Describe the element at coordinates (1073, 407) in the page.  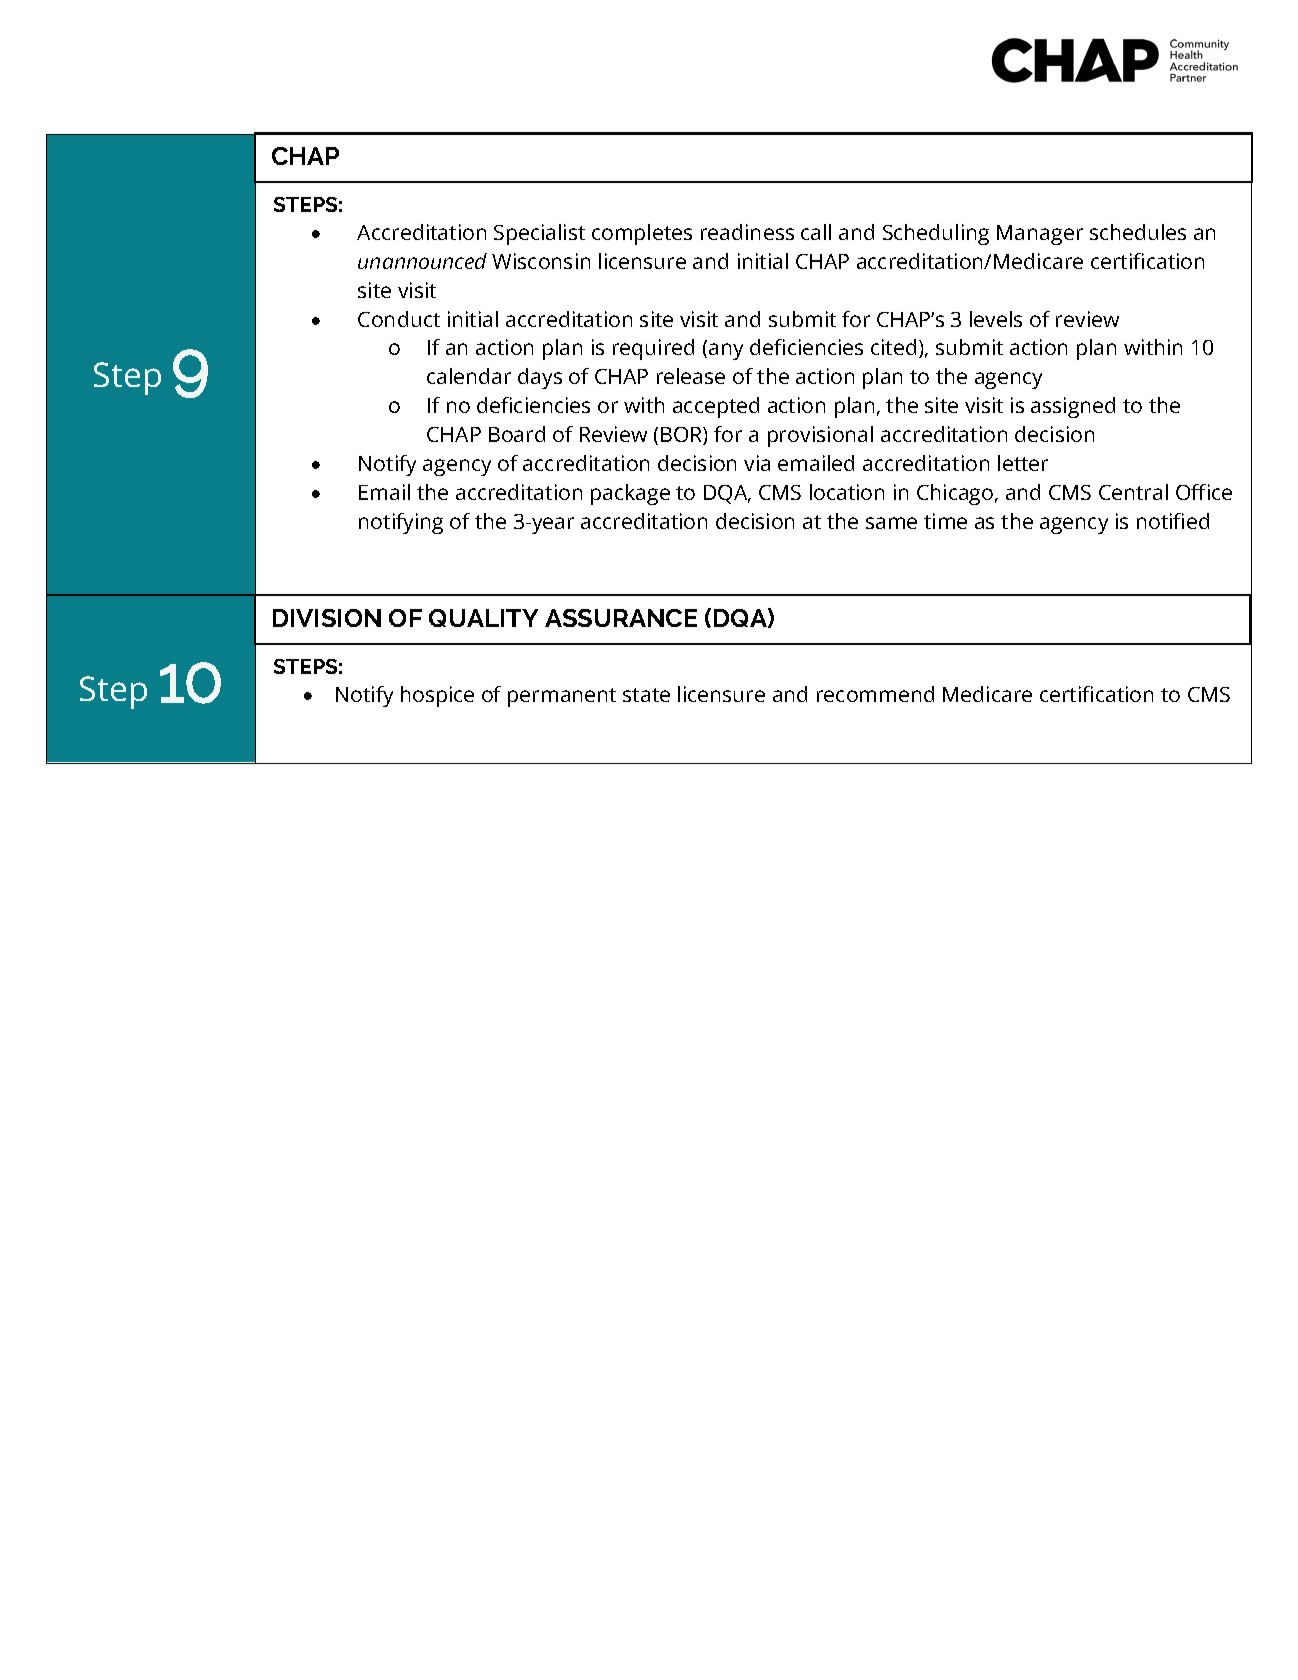
I see `assigned` at that location.
